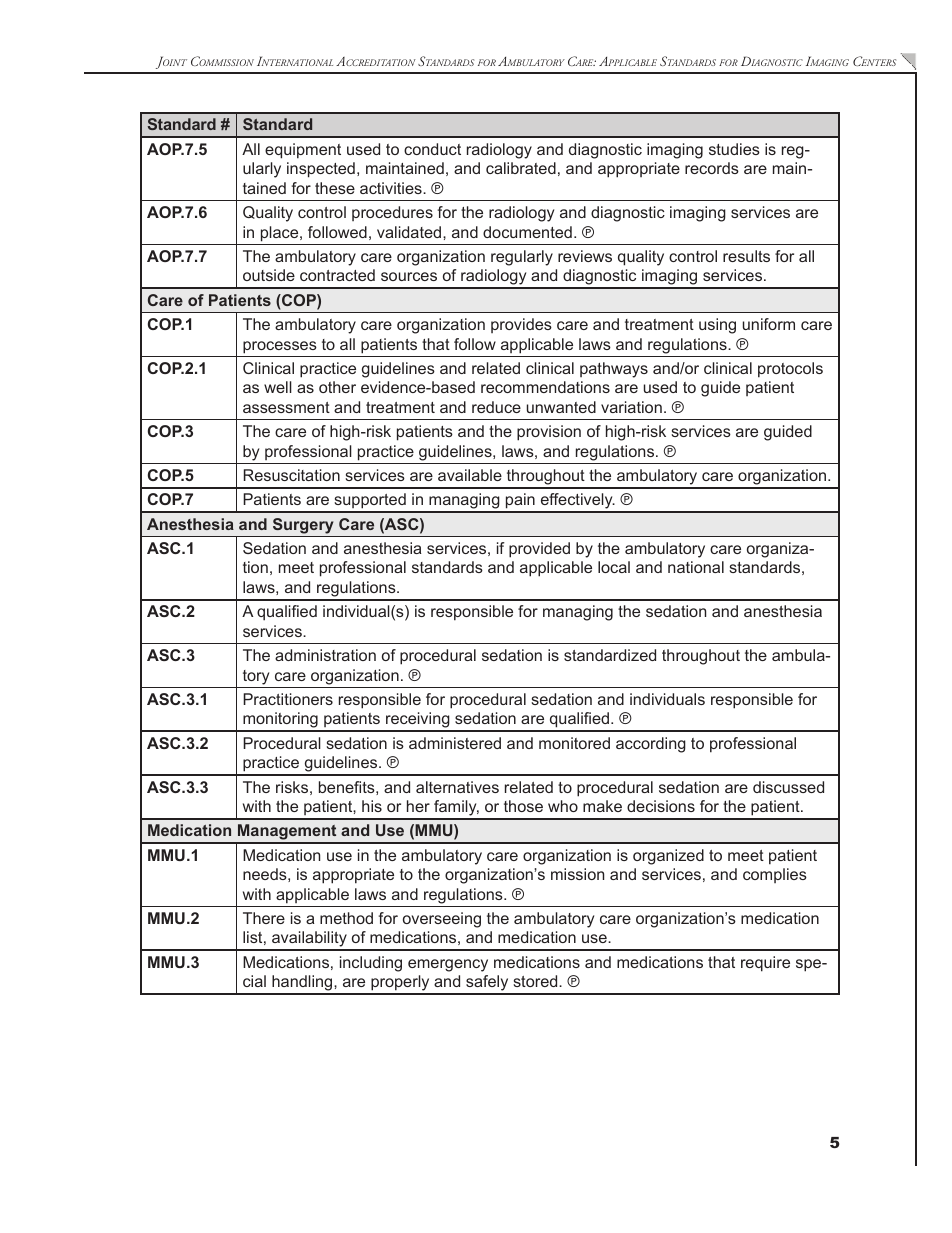 The height and width of the page is (1233, 952). Describe the element at coordinates (521, 325) in the page. I see `provides` at that location.
